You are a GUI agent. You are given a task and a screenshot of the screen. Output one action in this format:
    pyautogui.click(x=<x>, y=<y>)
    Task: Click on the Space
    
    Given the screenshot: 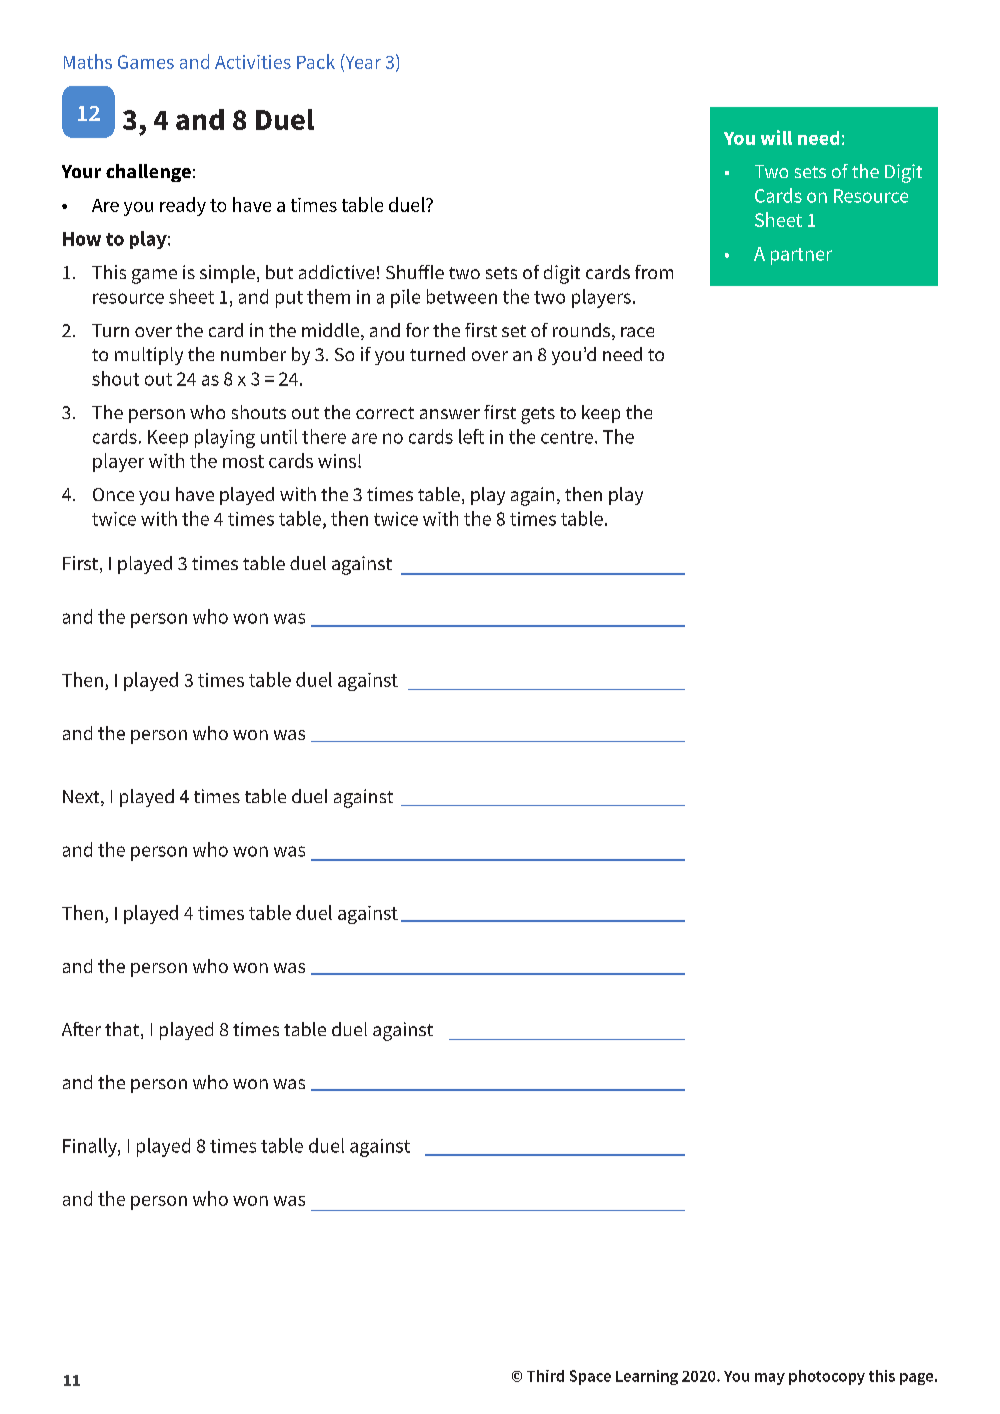 What is the action you would take?
    pyautogui.click(x=590, y=1377)
